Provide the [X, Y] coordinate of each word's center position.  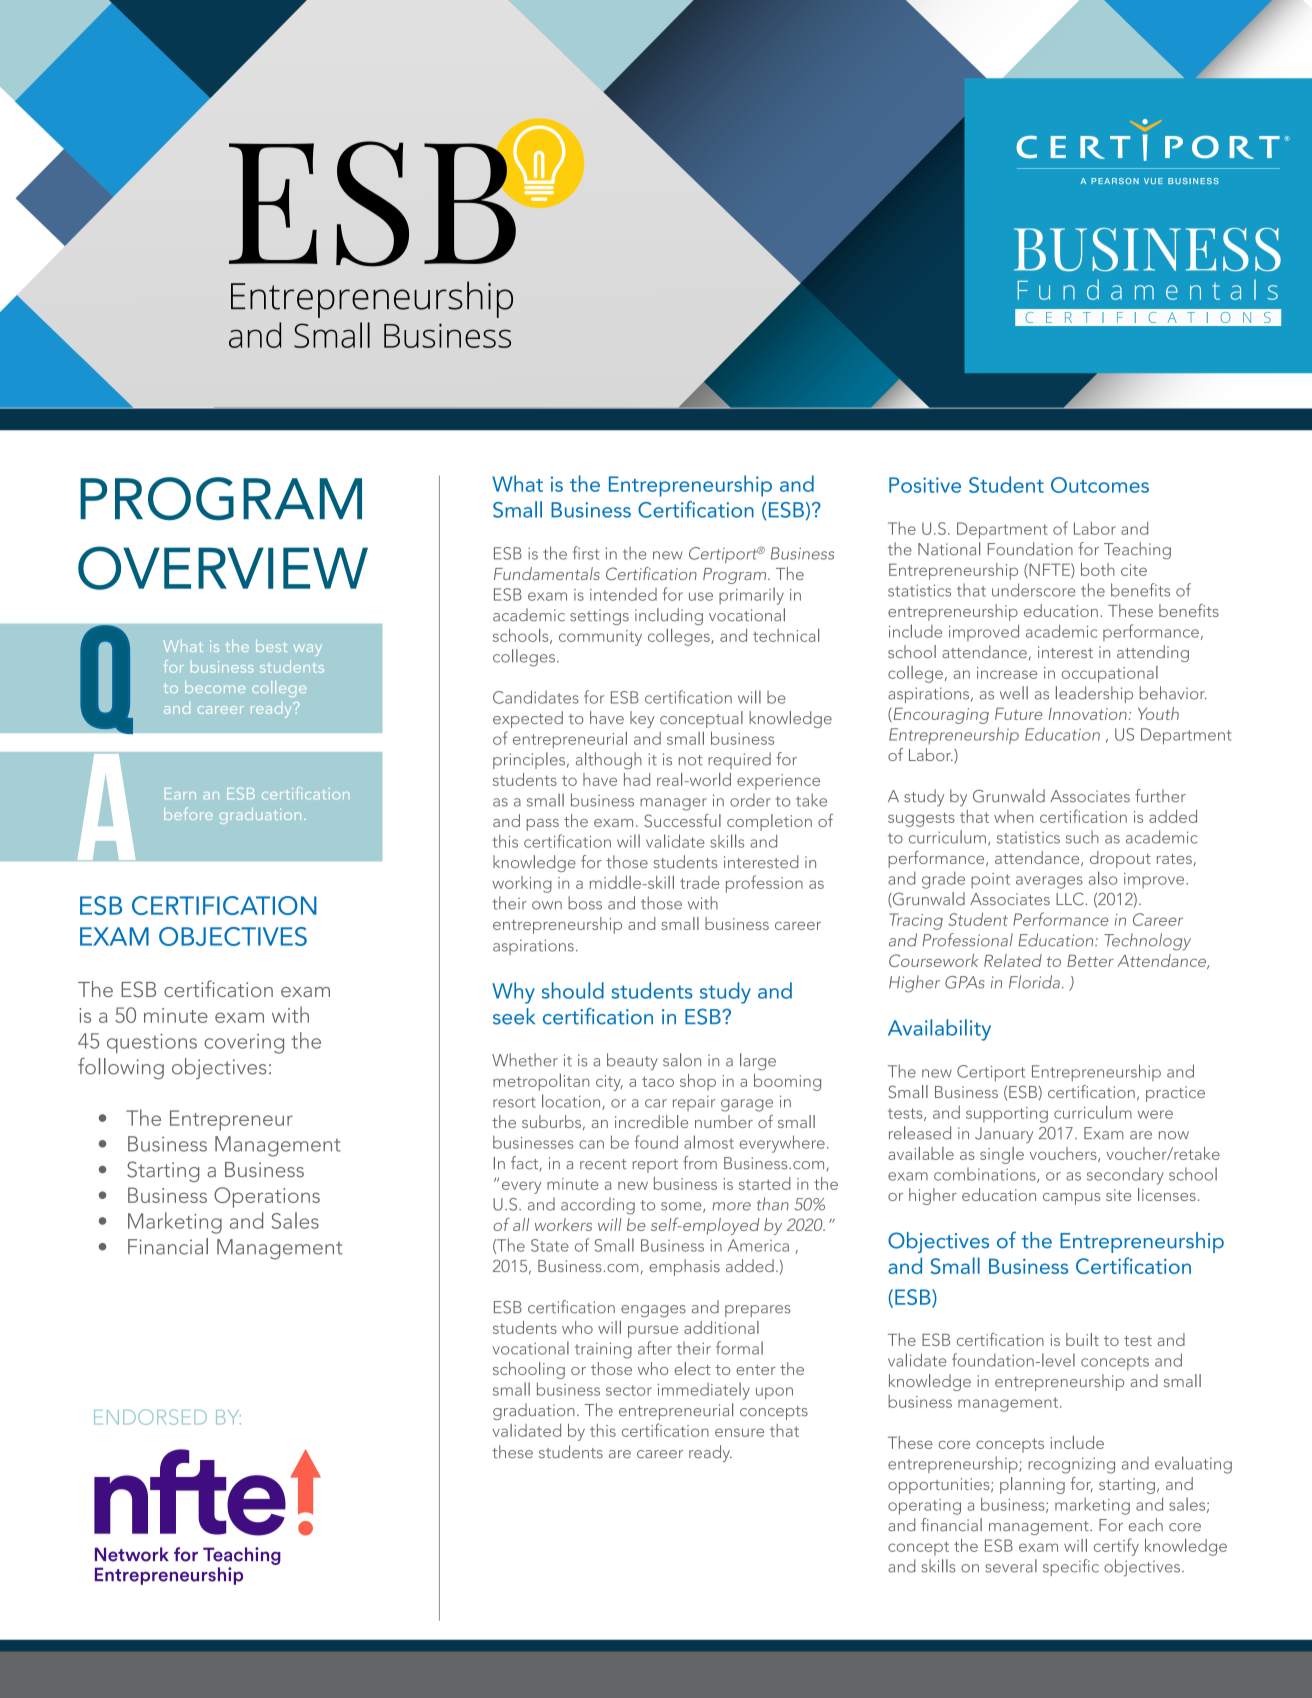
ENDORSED [150, 1417]
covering [244, 1044]
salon [682, 1060]
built [1082, 1339]
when [1013, 816]
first [586, 553]
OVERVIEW [223, 568]
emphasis [684, 1267]
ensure [739, 1432]
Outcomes [1100, 485]
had [637, 779]
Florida [1034, 982]
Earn [180, 794]
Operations [267, 1197]
